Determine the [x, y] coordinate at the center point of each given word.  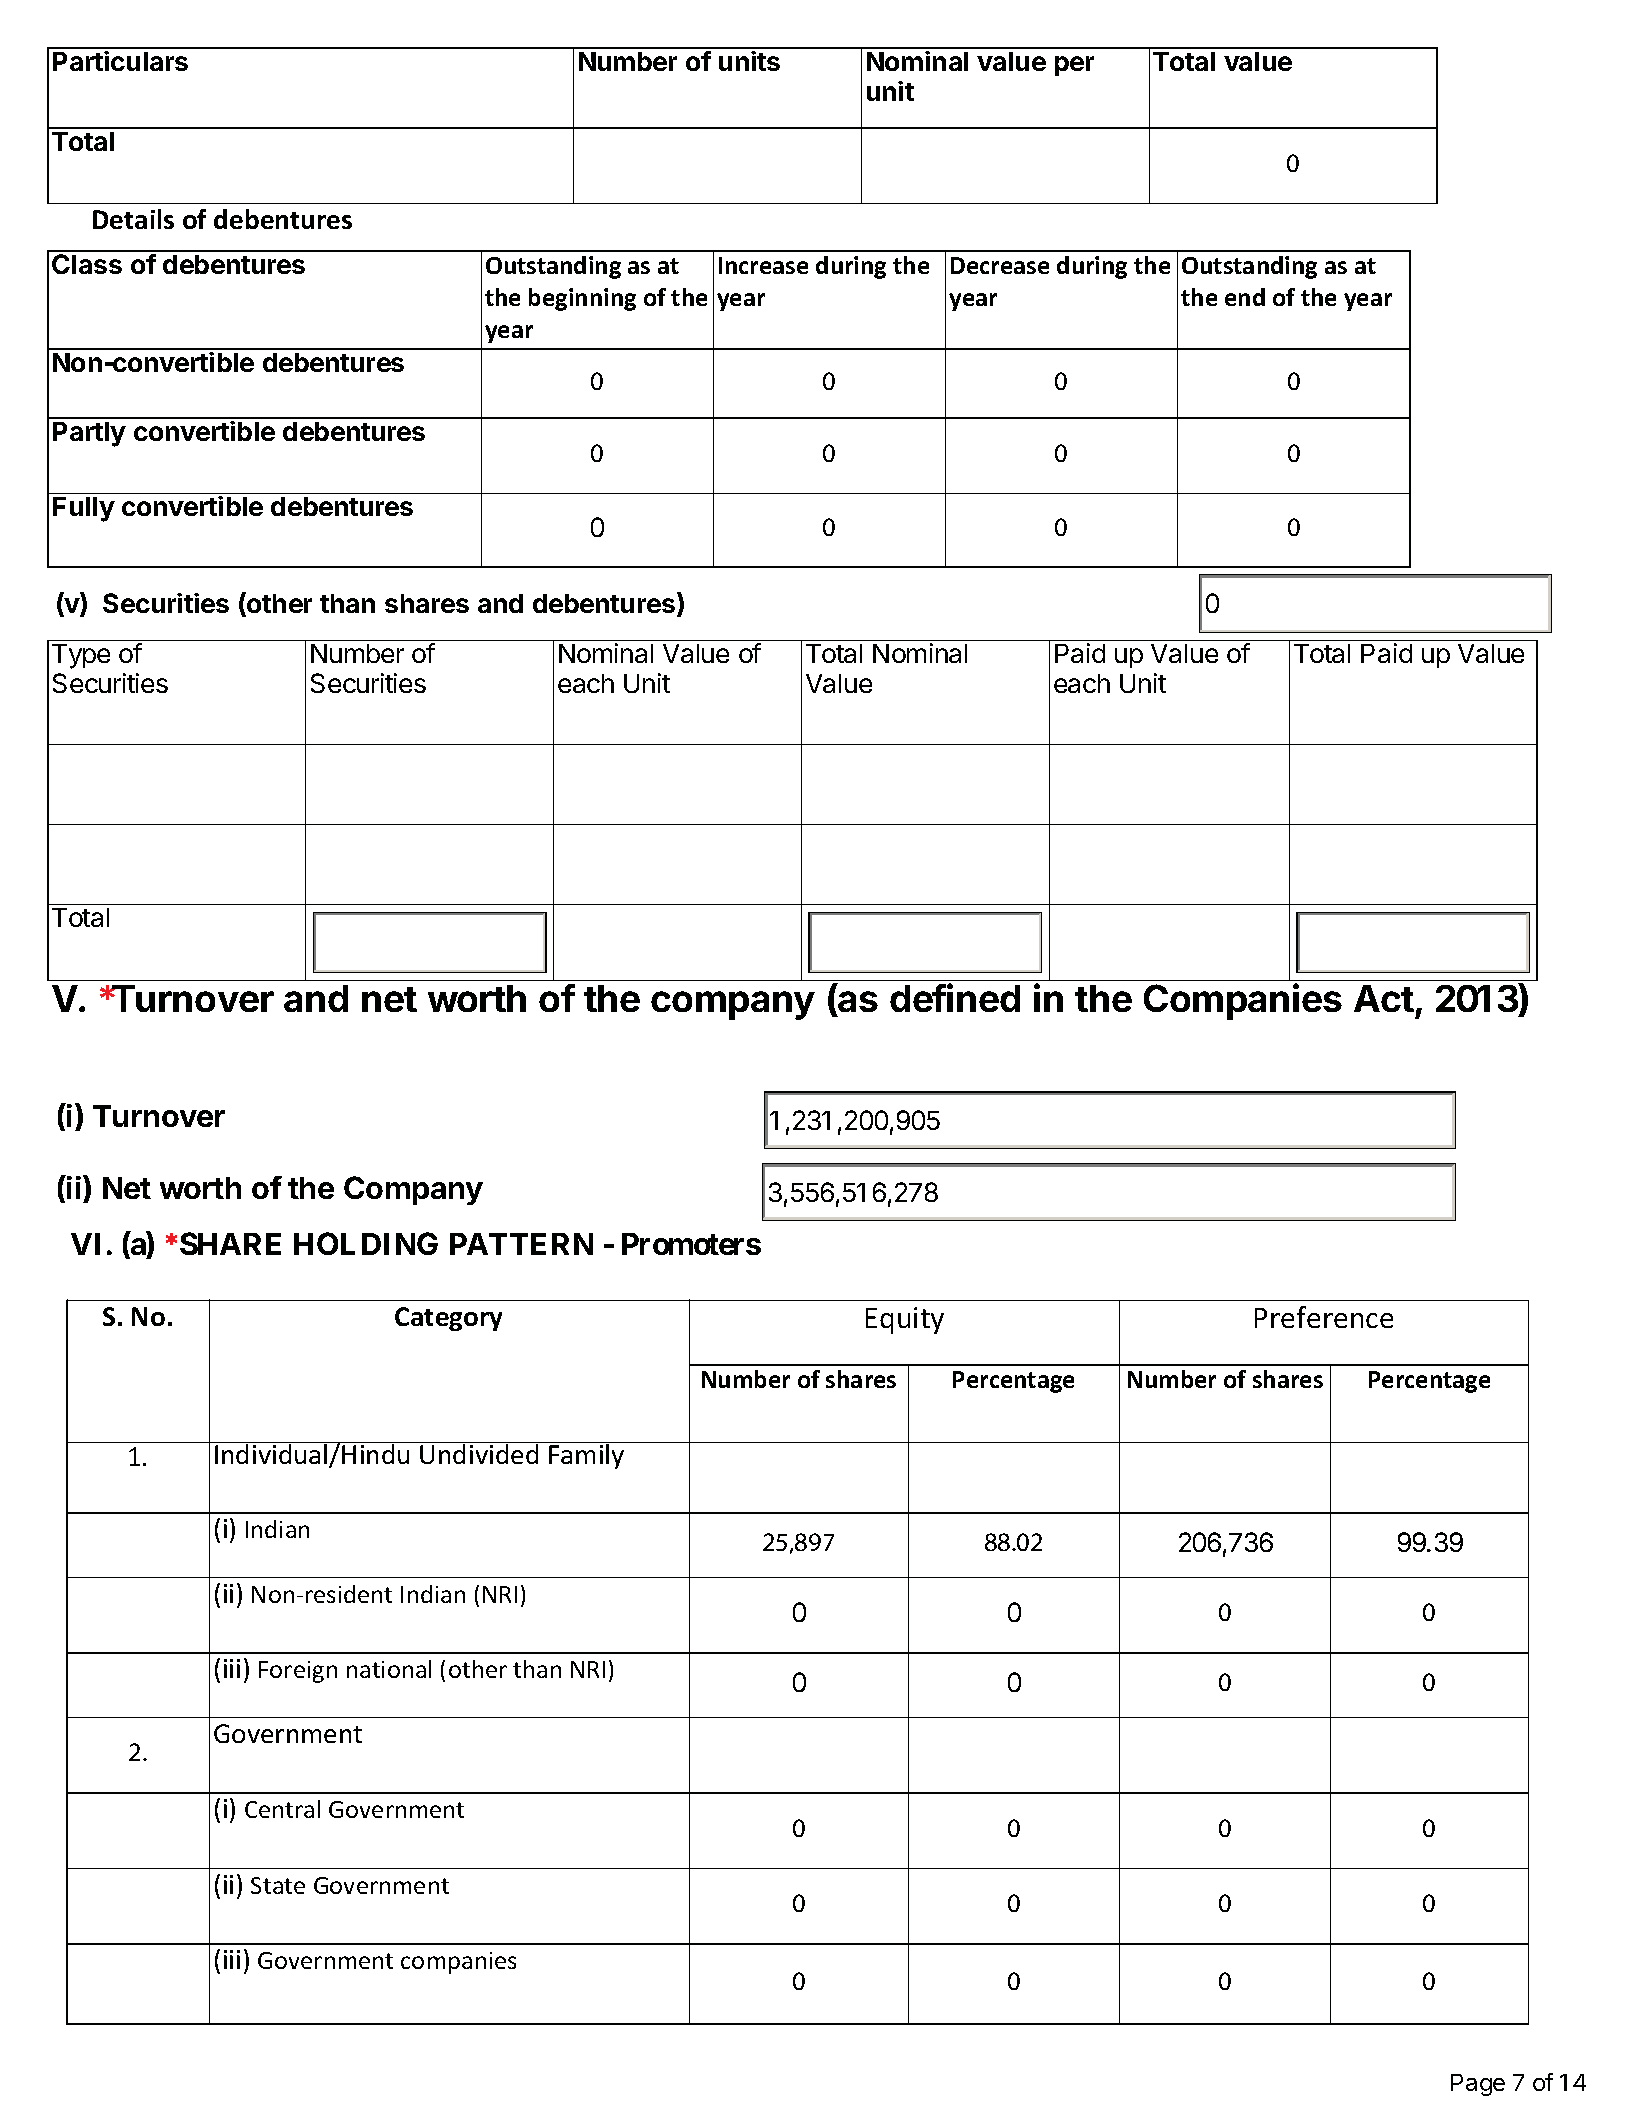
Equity [905, 1320]
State [278, 1885]
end [1245, 297]
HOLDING [366, 1243]
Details [133, 219]
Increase [763, 265]
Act [1384, 998]
